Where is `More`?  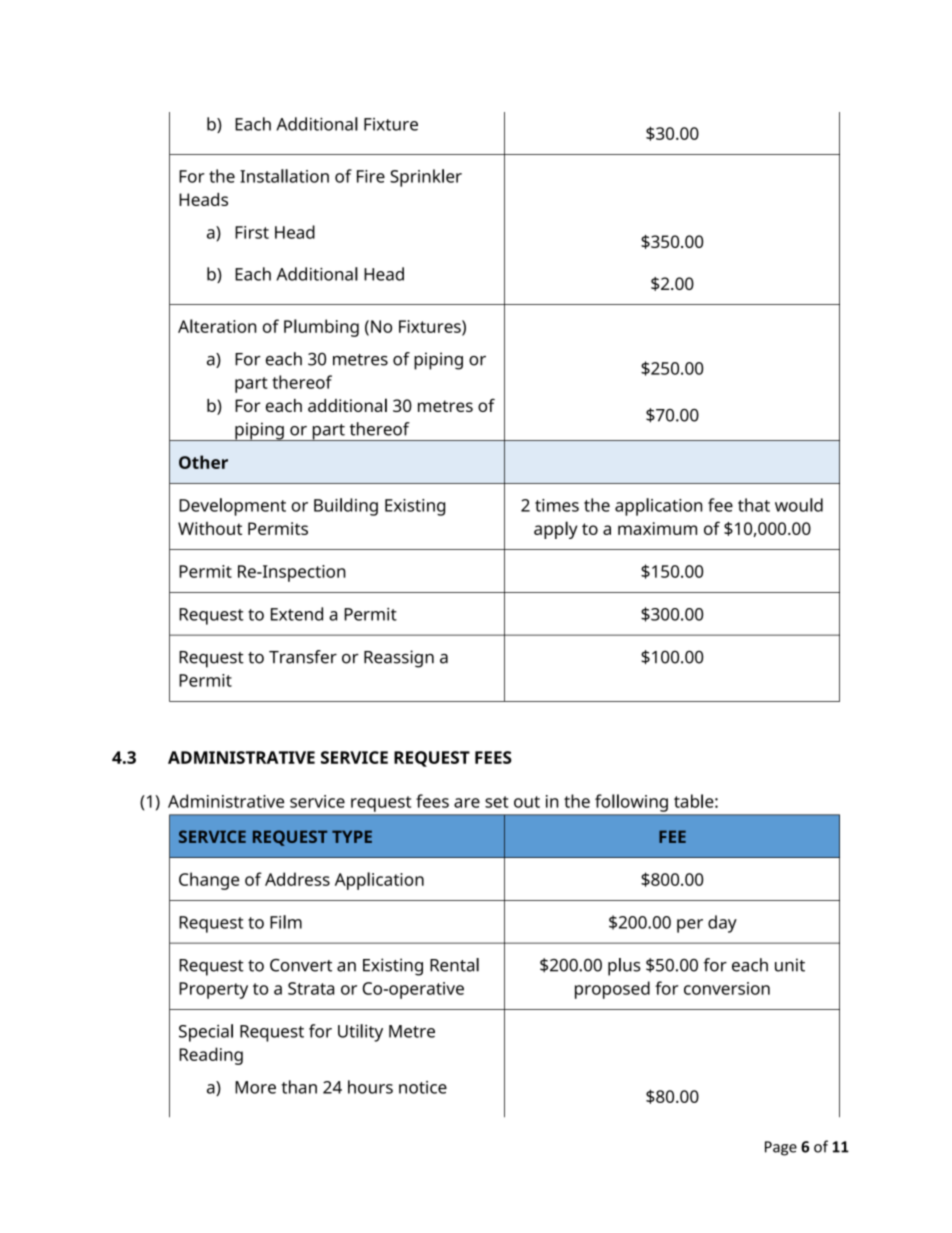 More is located at coordinates (255, 1087).
